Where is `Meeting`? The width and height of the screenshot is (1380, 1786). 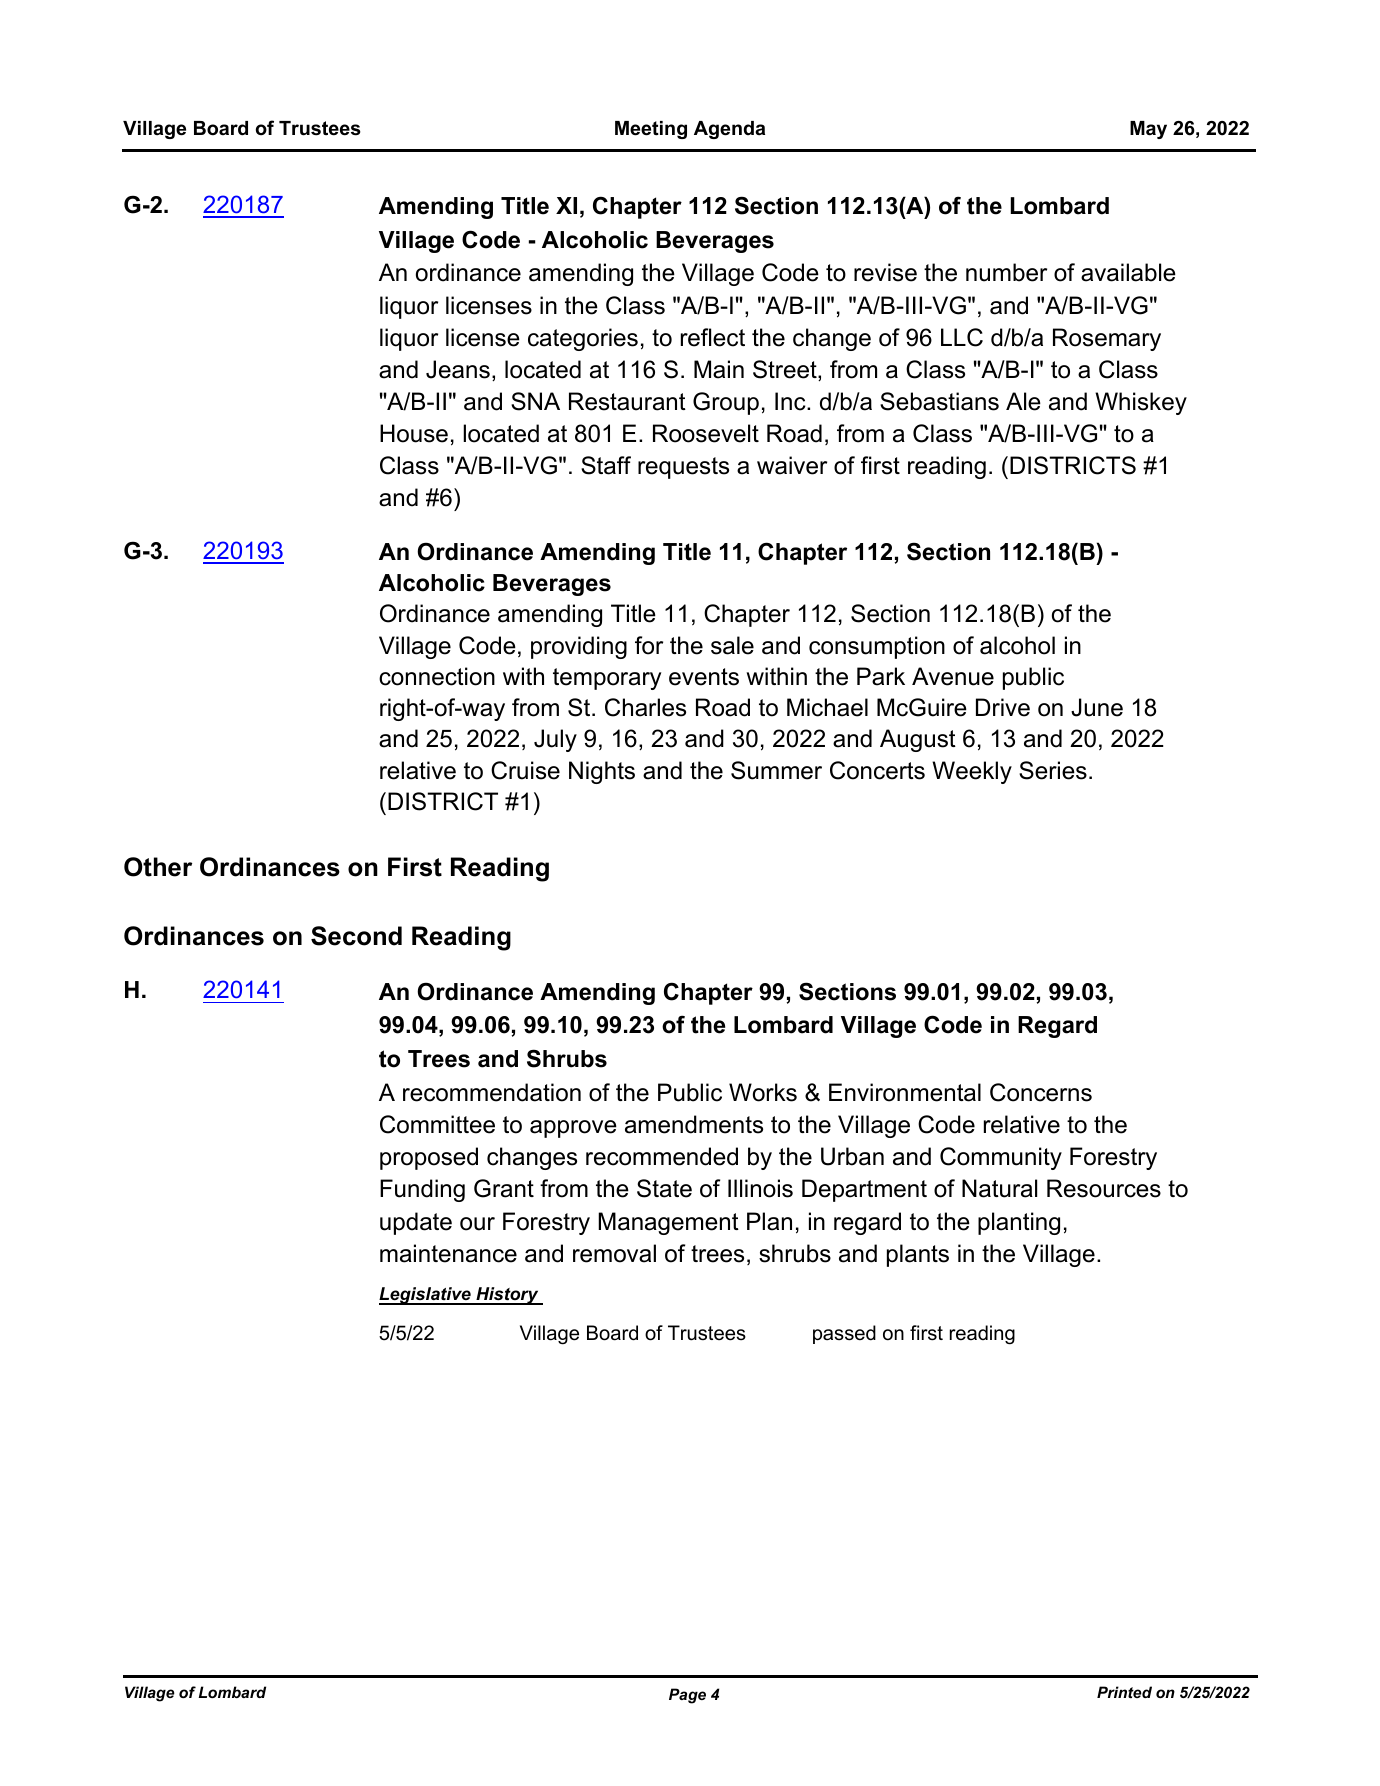
Meeting is located at coordinates (651, 130).
